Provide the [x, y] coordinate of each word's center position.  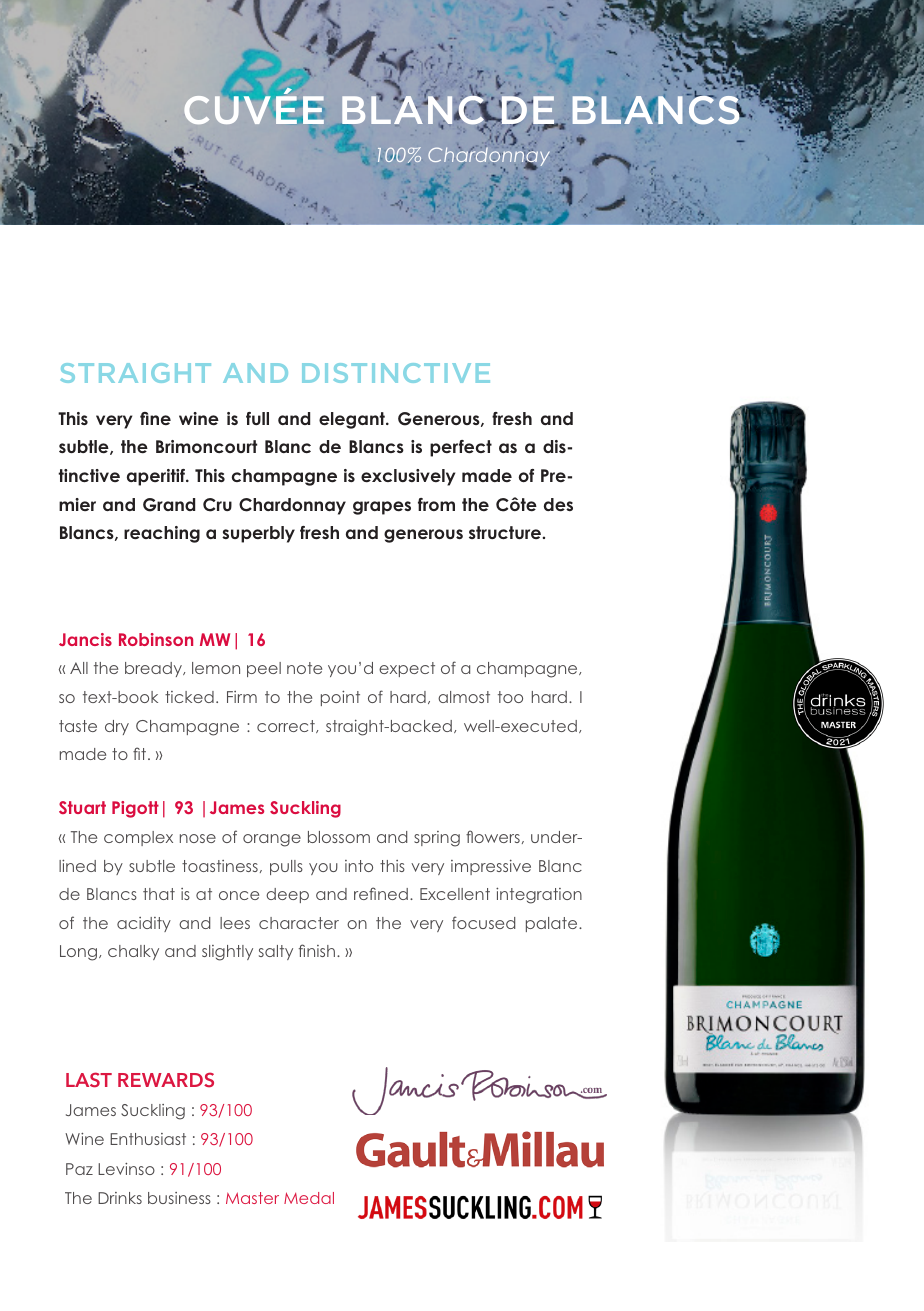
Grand [169, 505]
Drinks [120, 1198]
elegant [353, 420]
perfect [461, 448]
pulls [286, 867]
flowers [493, 836]
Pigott [135, 809]
